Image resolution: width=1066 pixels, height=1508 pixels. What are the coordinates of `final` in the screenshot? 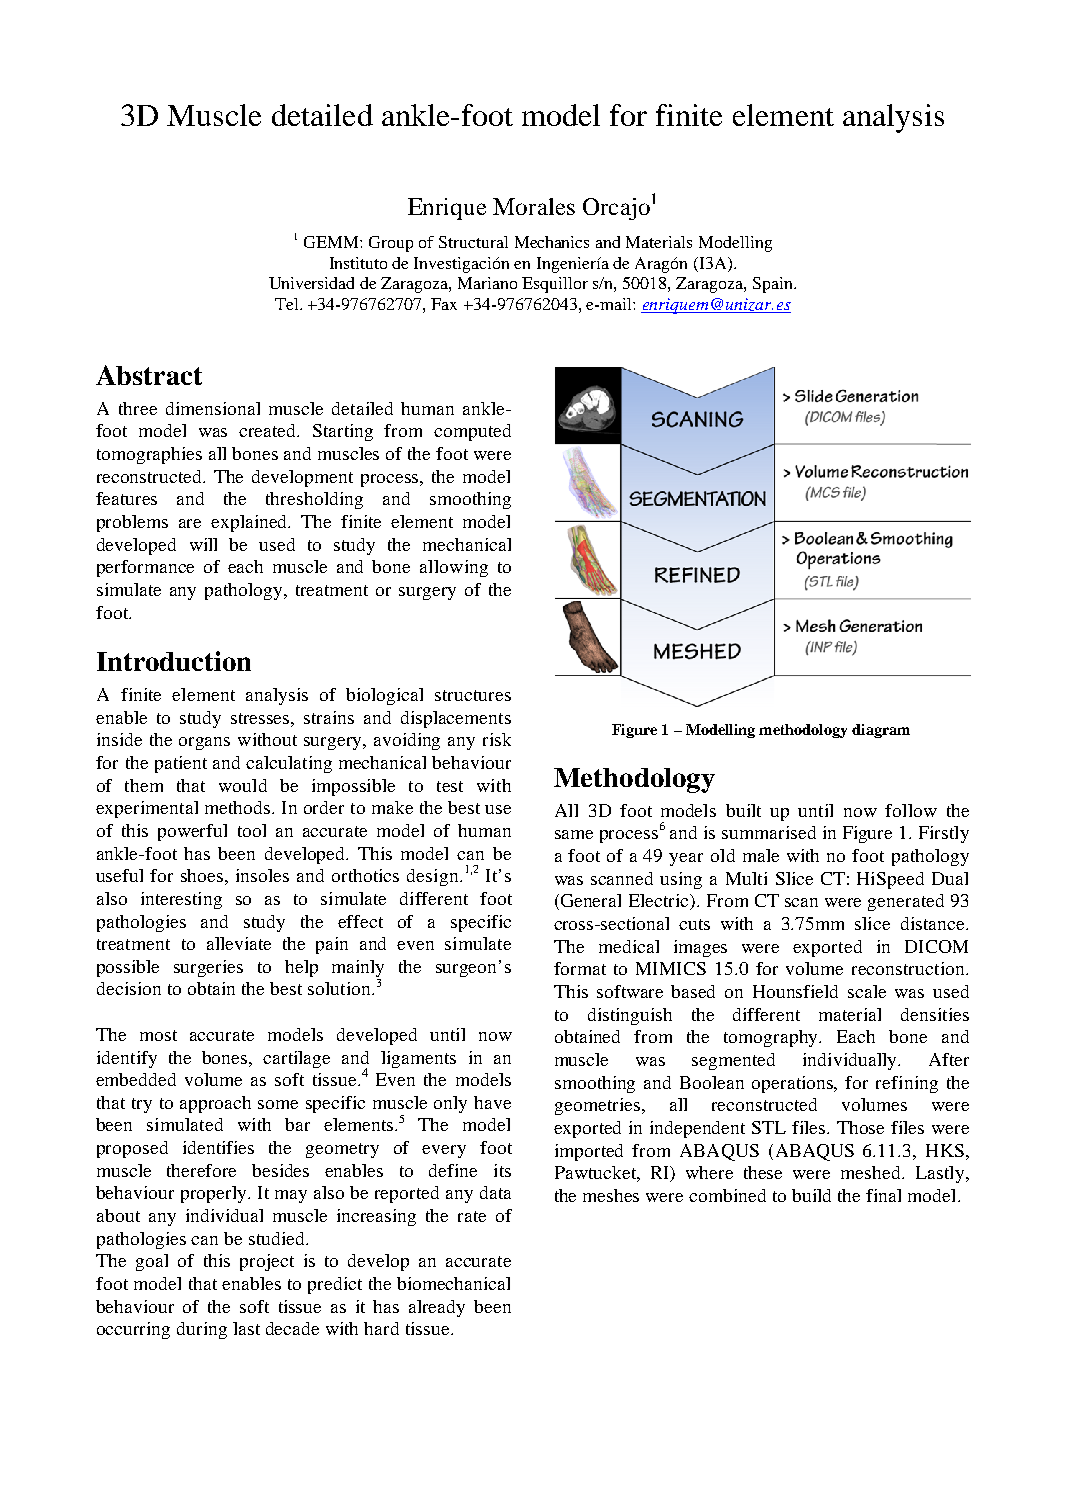 It's located at (883, 1195).
